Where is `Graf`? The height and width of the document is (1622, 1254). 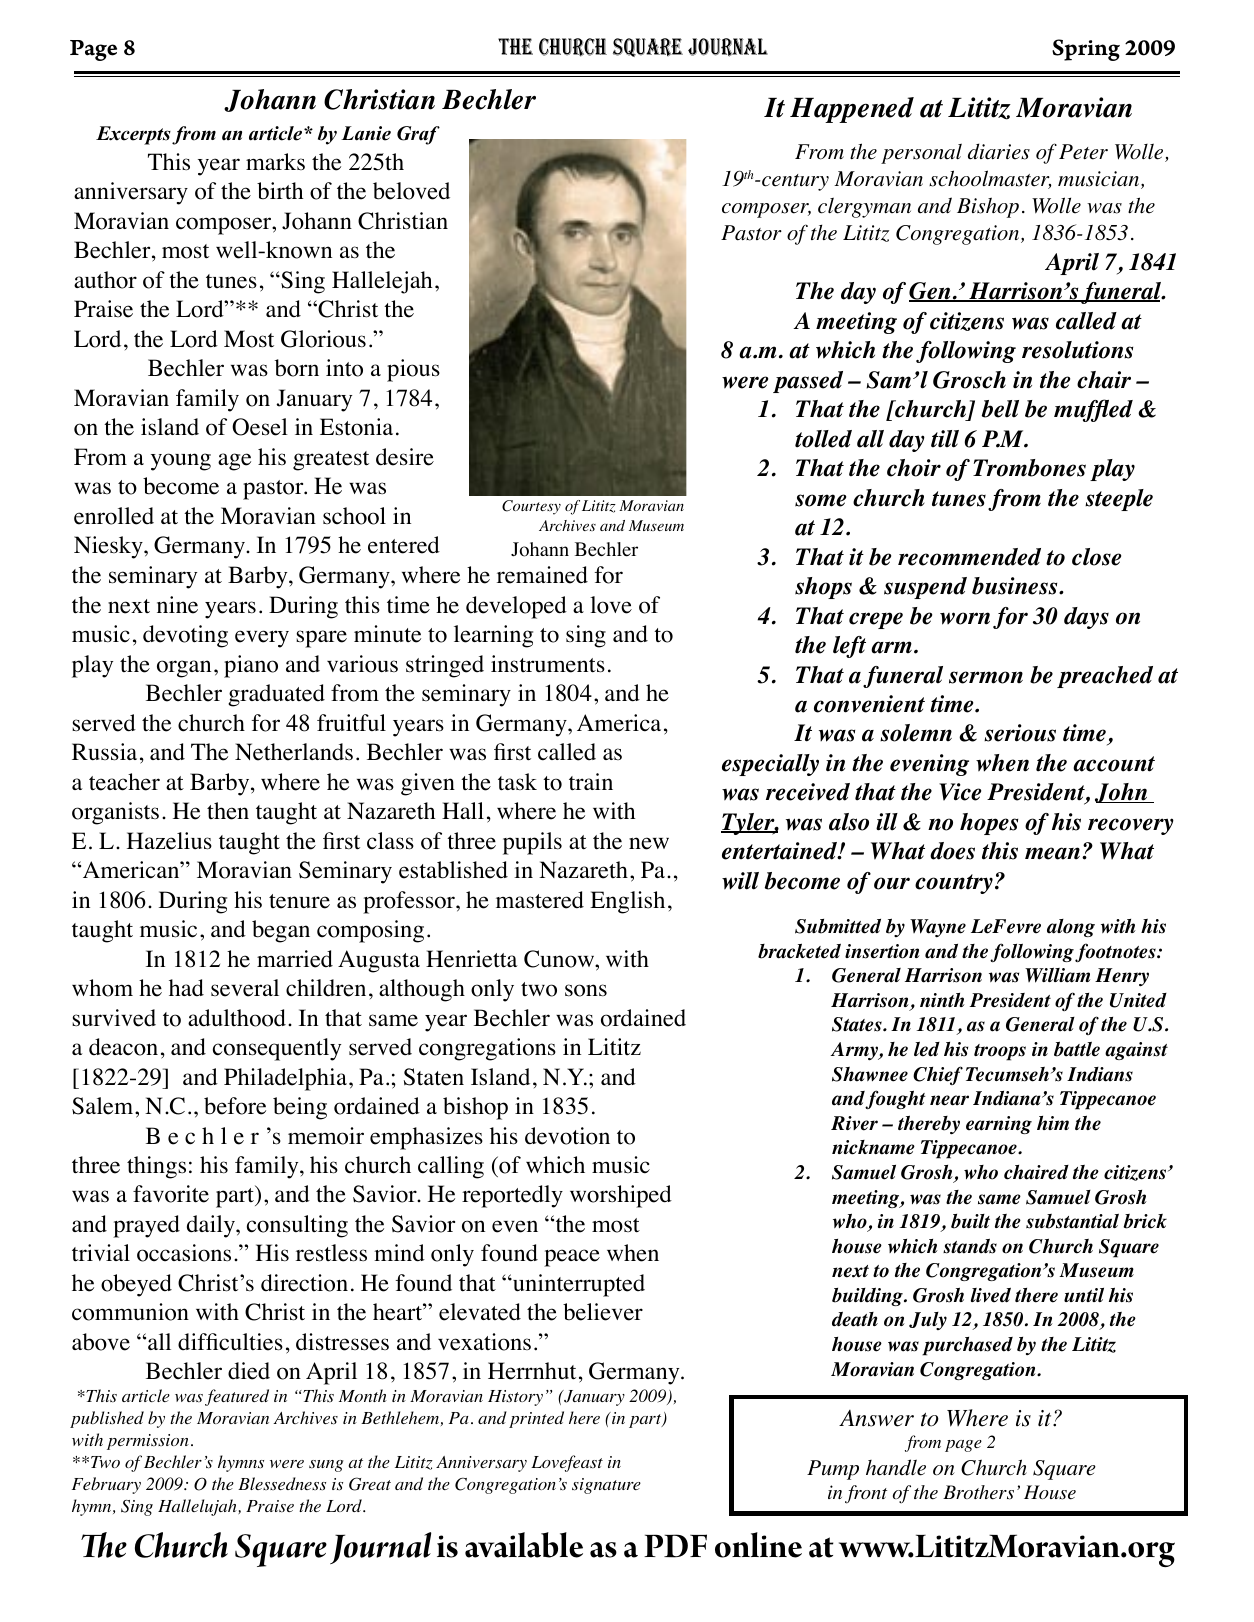
Graf is located at coordinates (418, 135).
